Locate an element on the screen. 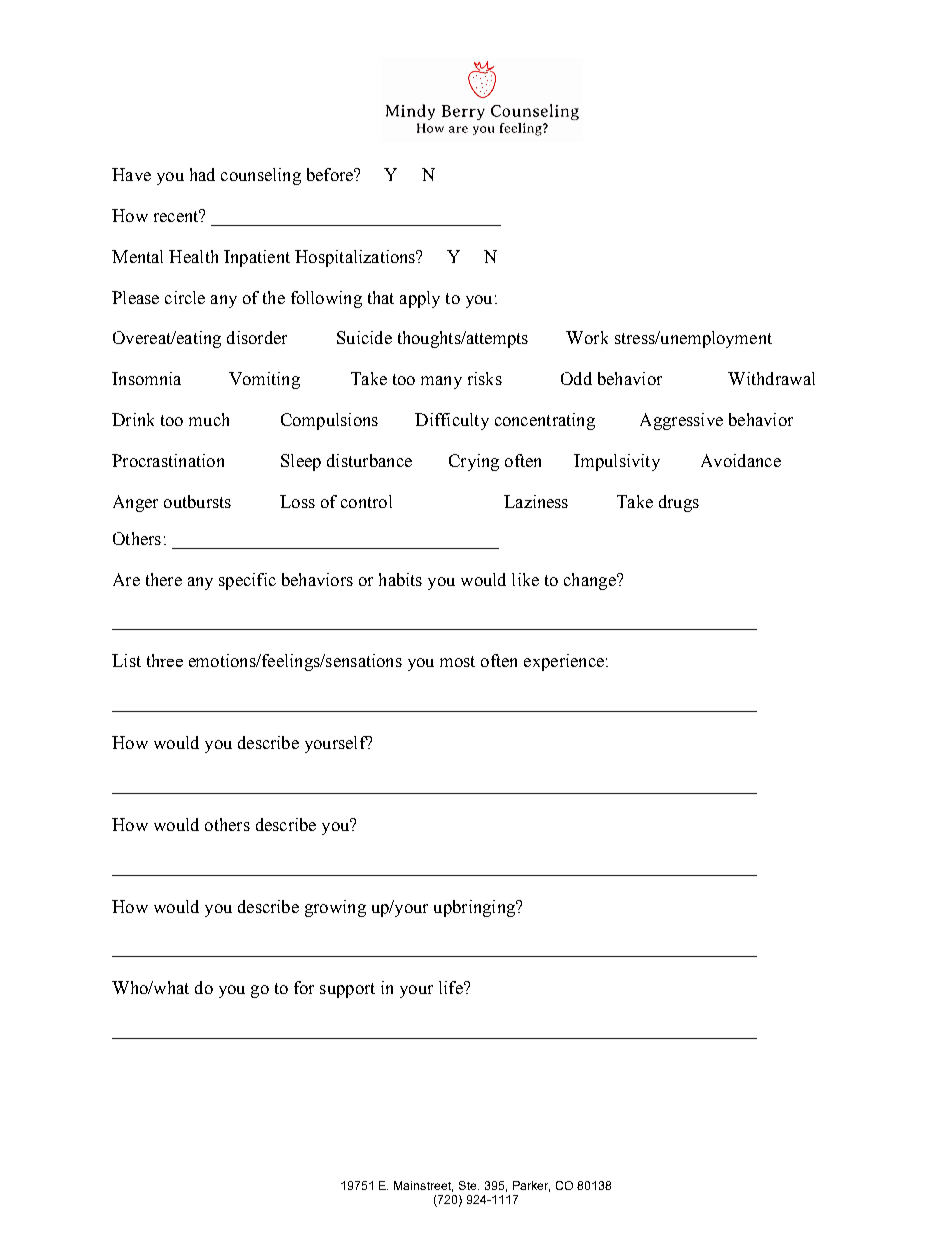 Image resolution: width=952 pixels, height=1233 pixels. Parker is located at coordinates (531, 1186).
